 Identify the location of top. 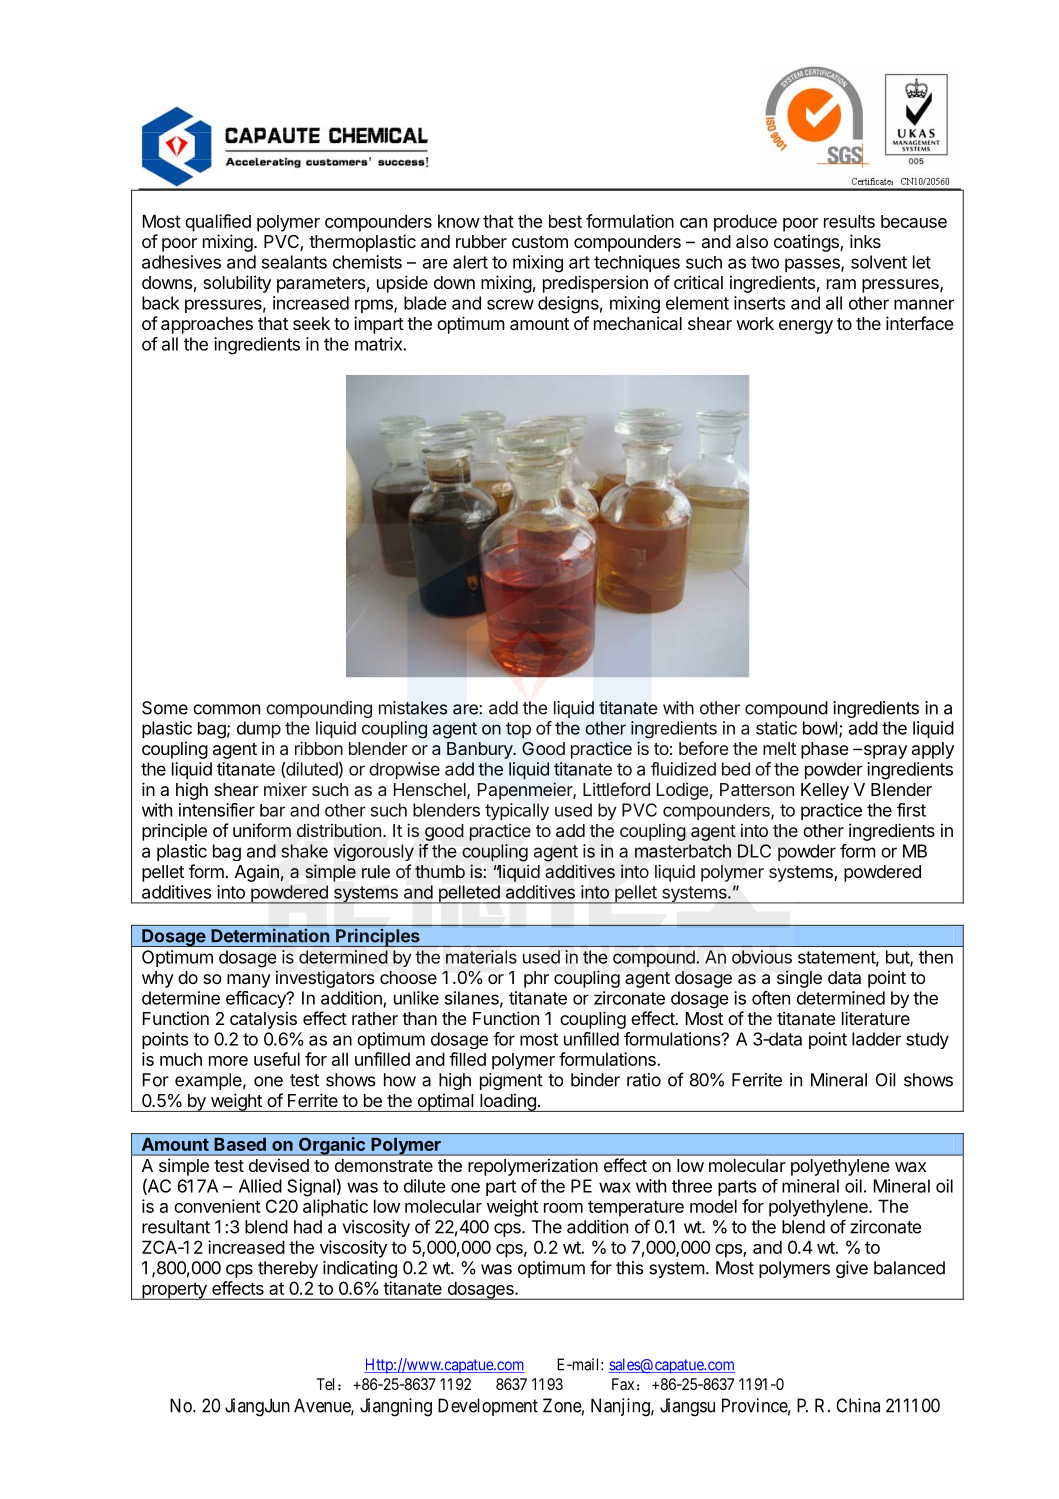
(518, 730).
